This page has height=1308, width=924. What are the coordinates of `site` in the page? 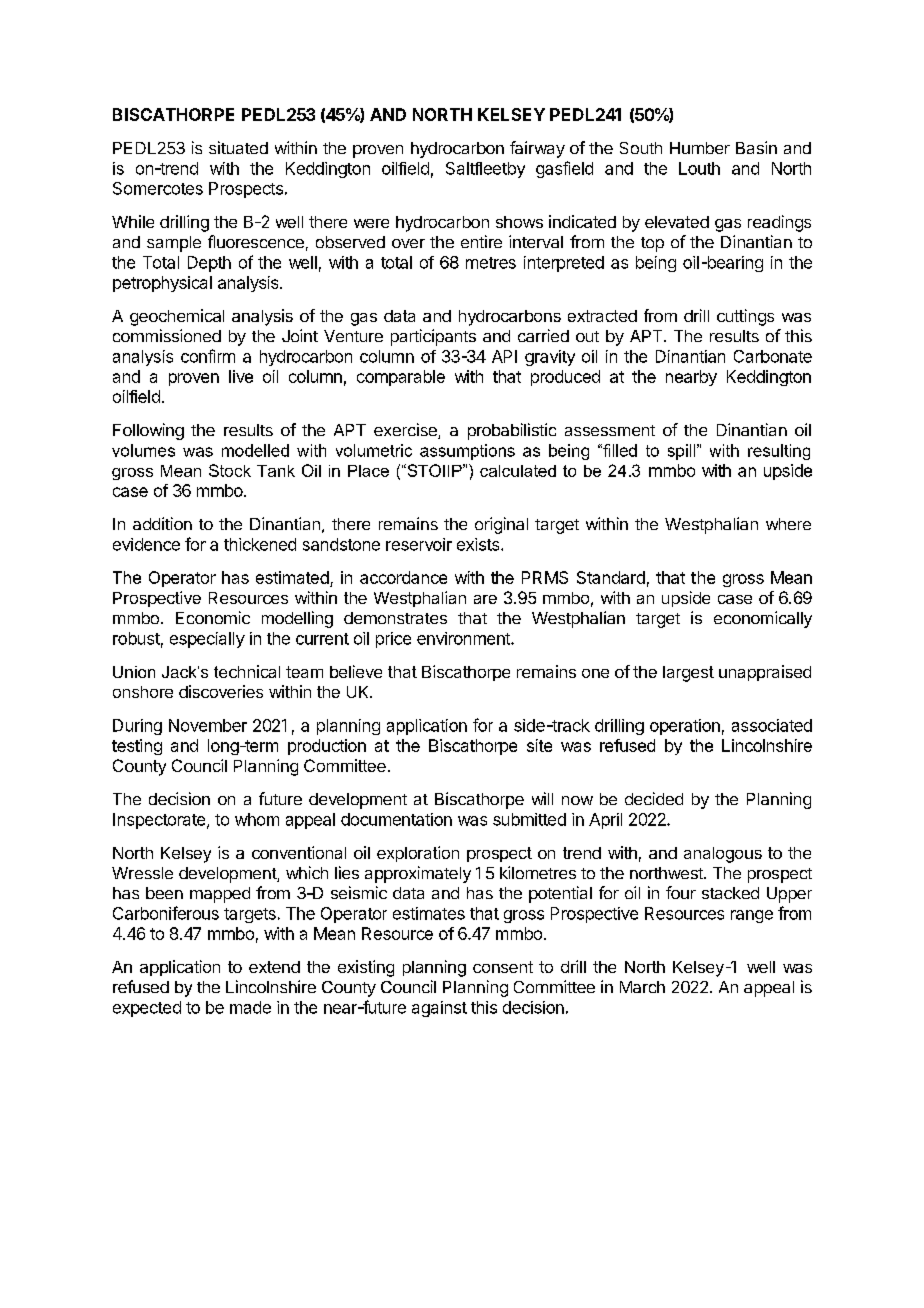 It's located at (539, 745).
